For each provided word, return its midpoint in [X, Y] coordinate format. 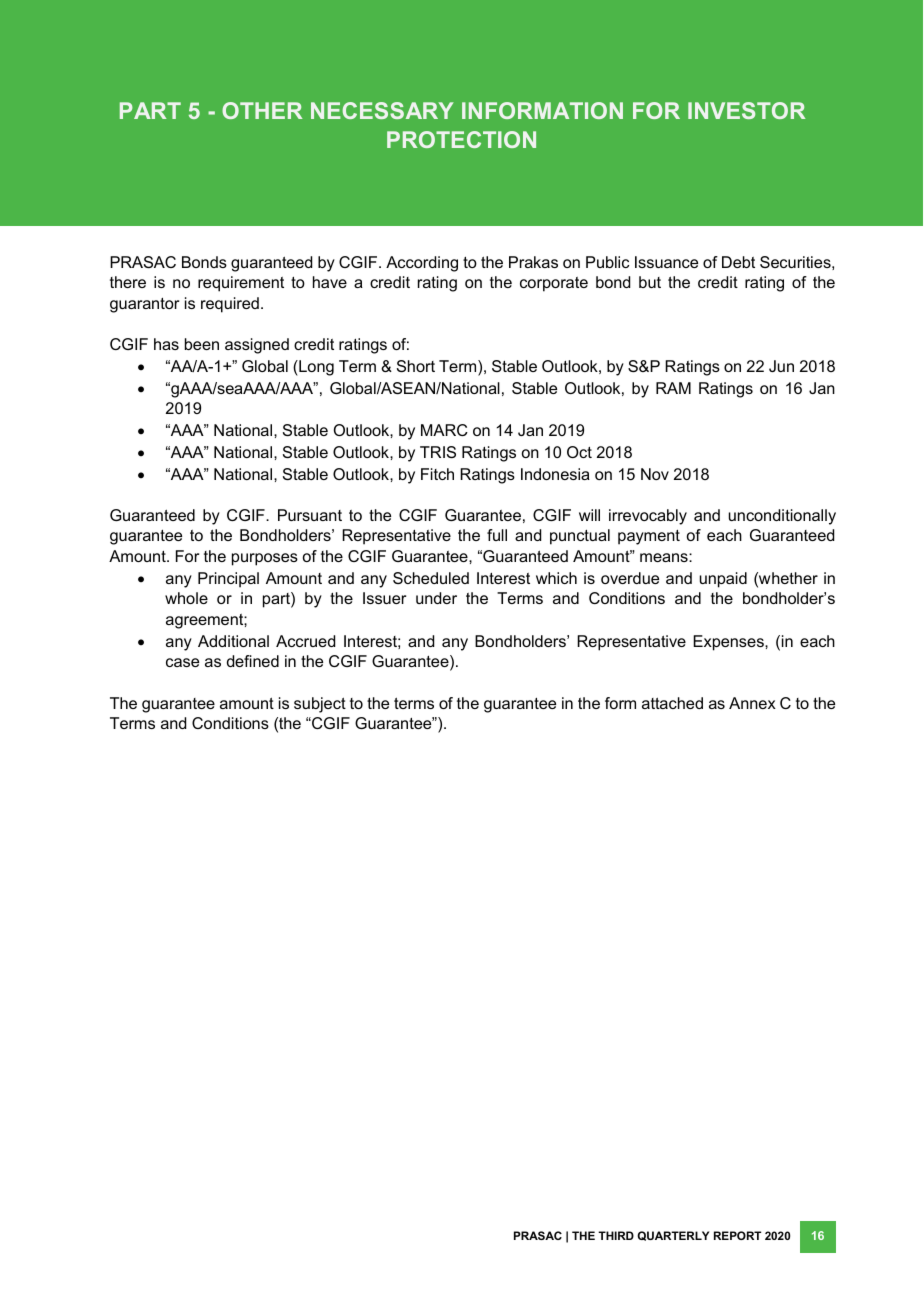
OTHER [262, 110]
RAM [673, 388]
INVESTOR [746, 110]
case [182, 662]
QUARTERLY [673, 1236]
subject [320, 705]
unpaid [723, 580]
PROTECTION [461, 139]
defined [253, 661]
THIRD [616, 1235]
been [202, 344]
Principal [228, 580]
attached [672, 703]
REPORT [737, 1235]
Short [416, 366]
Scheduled [431, 578]
